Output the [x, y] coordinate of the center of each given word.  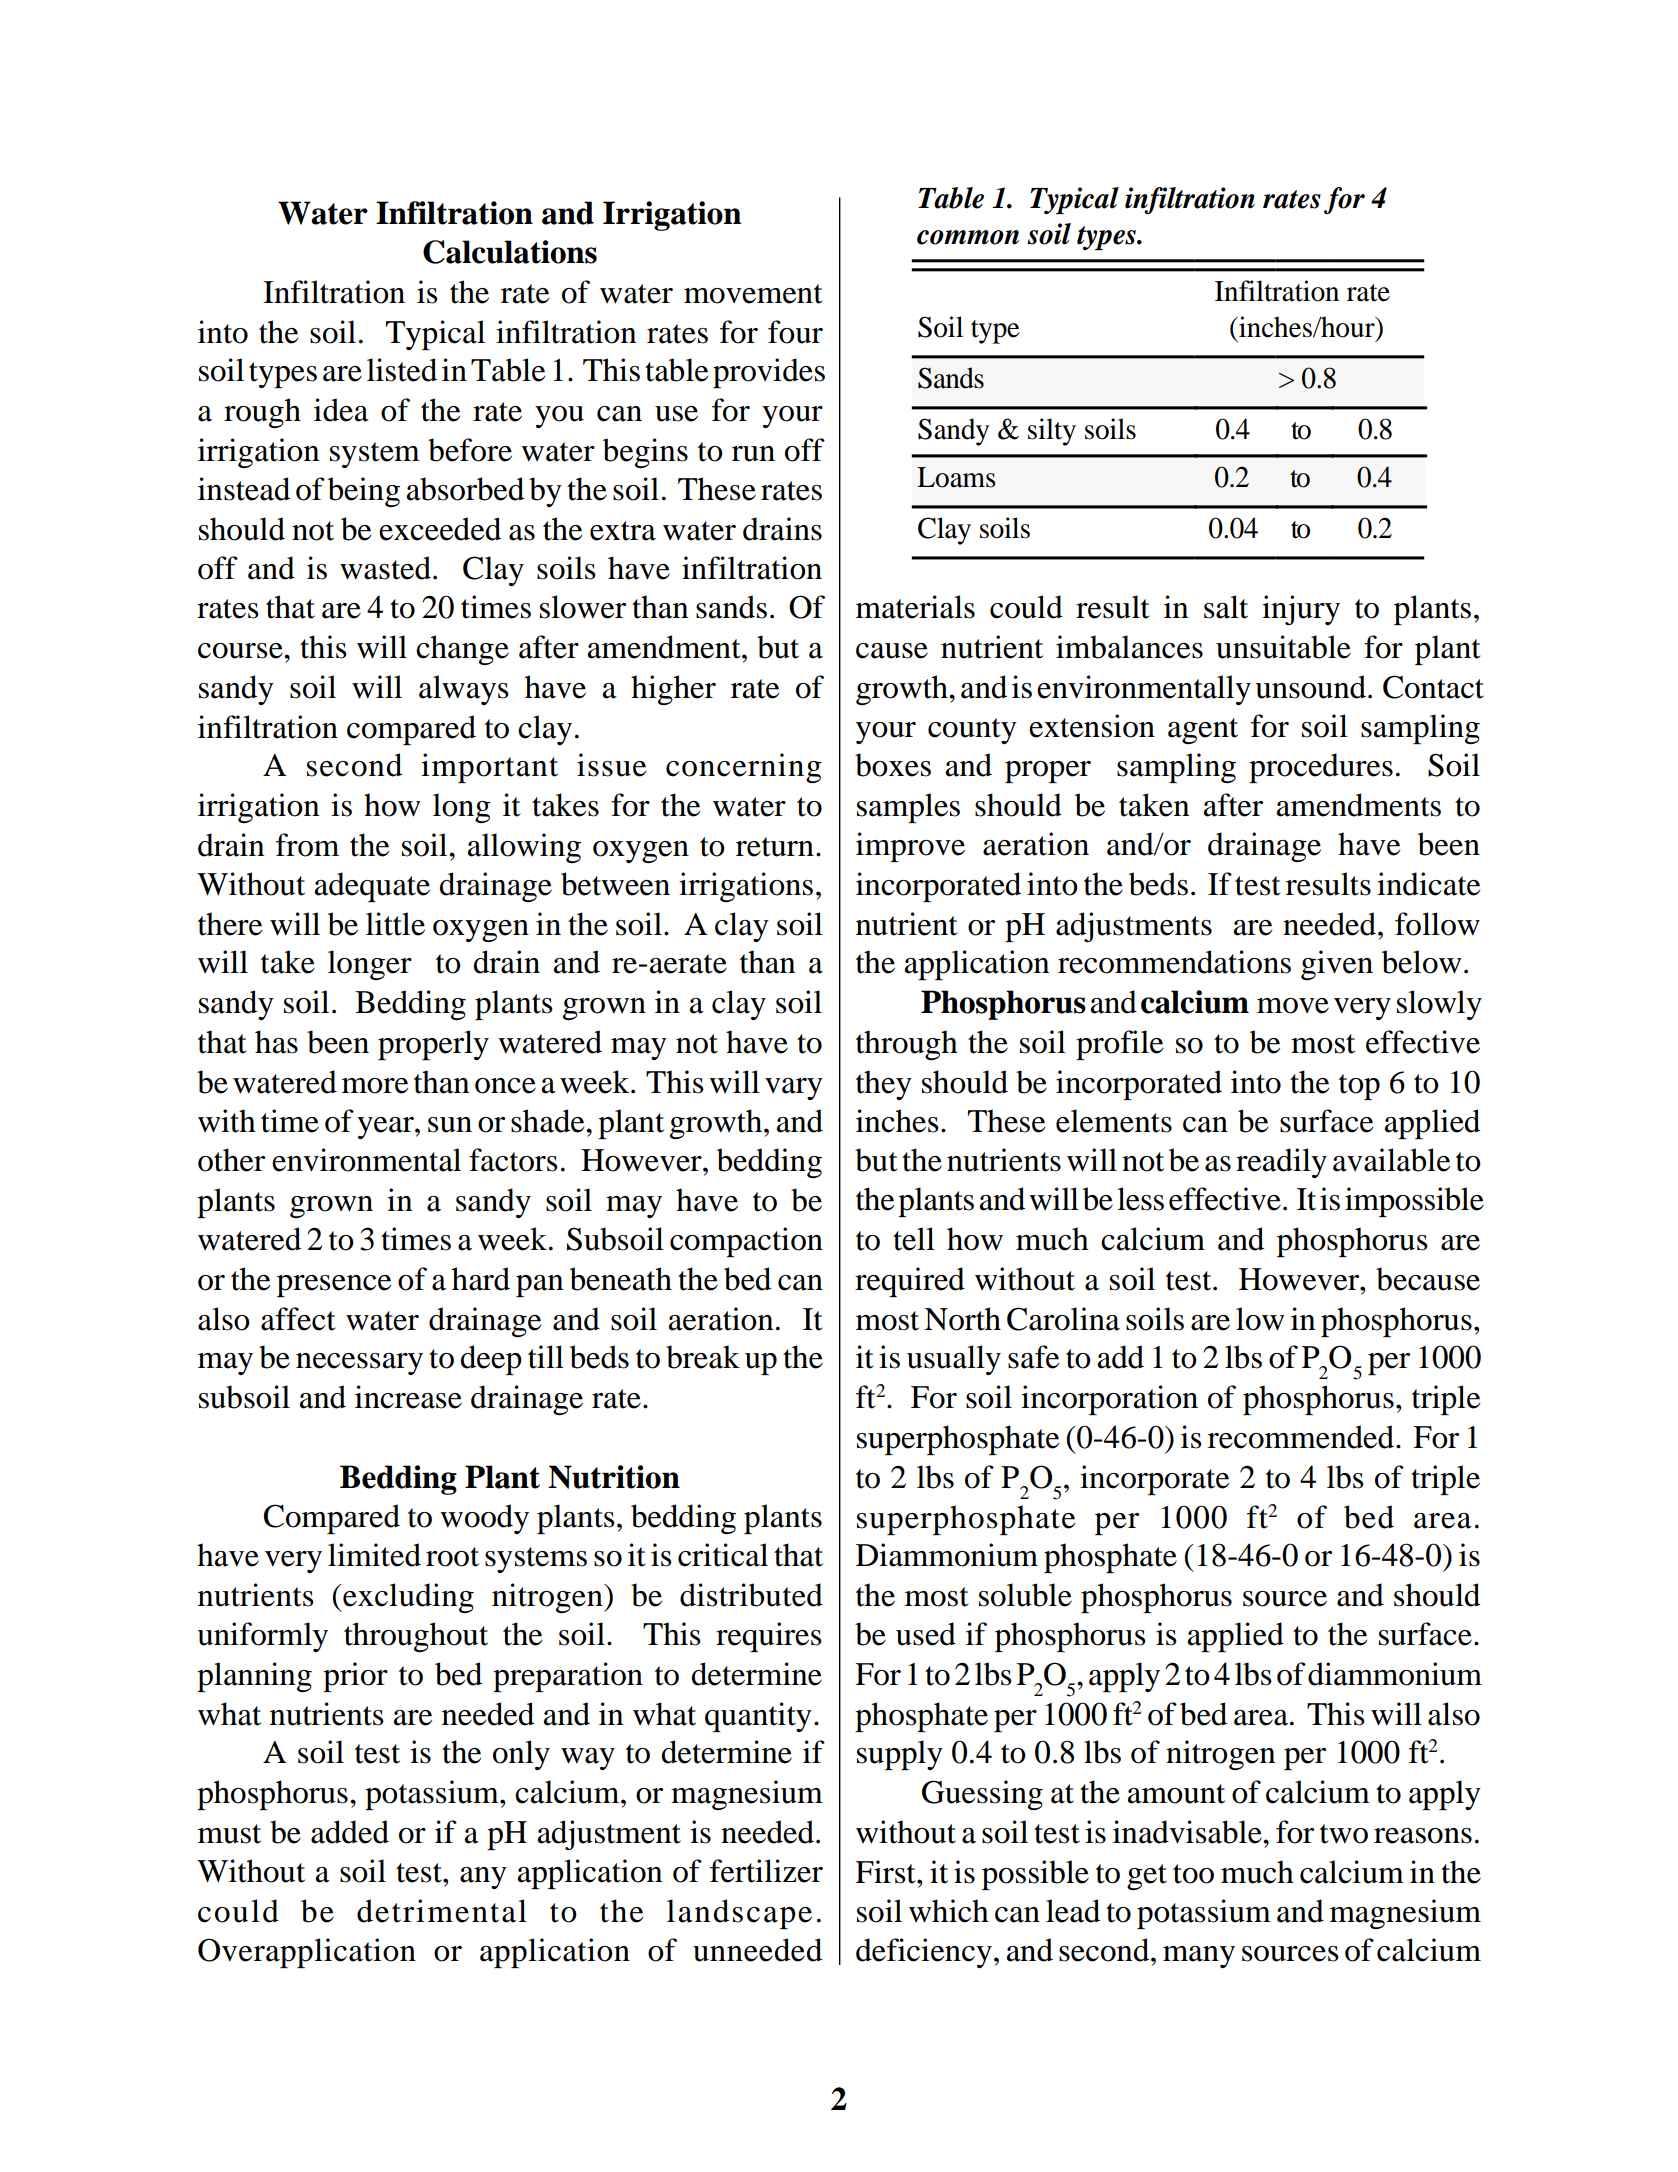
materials [915, 607]
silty [1052, 432]
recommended [1302, 1437]
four [795, 332]
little [395, 924]
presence [334, 1286]
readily [1281, 1163]
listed [402, 370]
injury [1301, 610]
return [775, 847]
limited [374, 1555]
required [910, 1282]
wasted [385, 568]
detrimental [442, 1911]
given [1337, 965]
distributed [751, 1595]
